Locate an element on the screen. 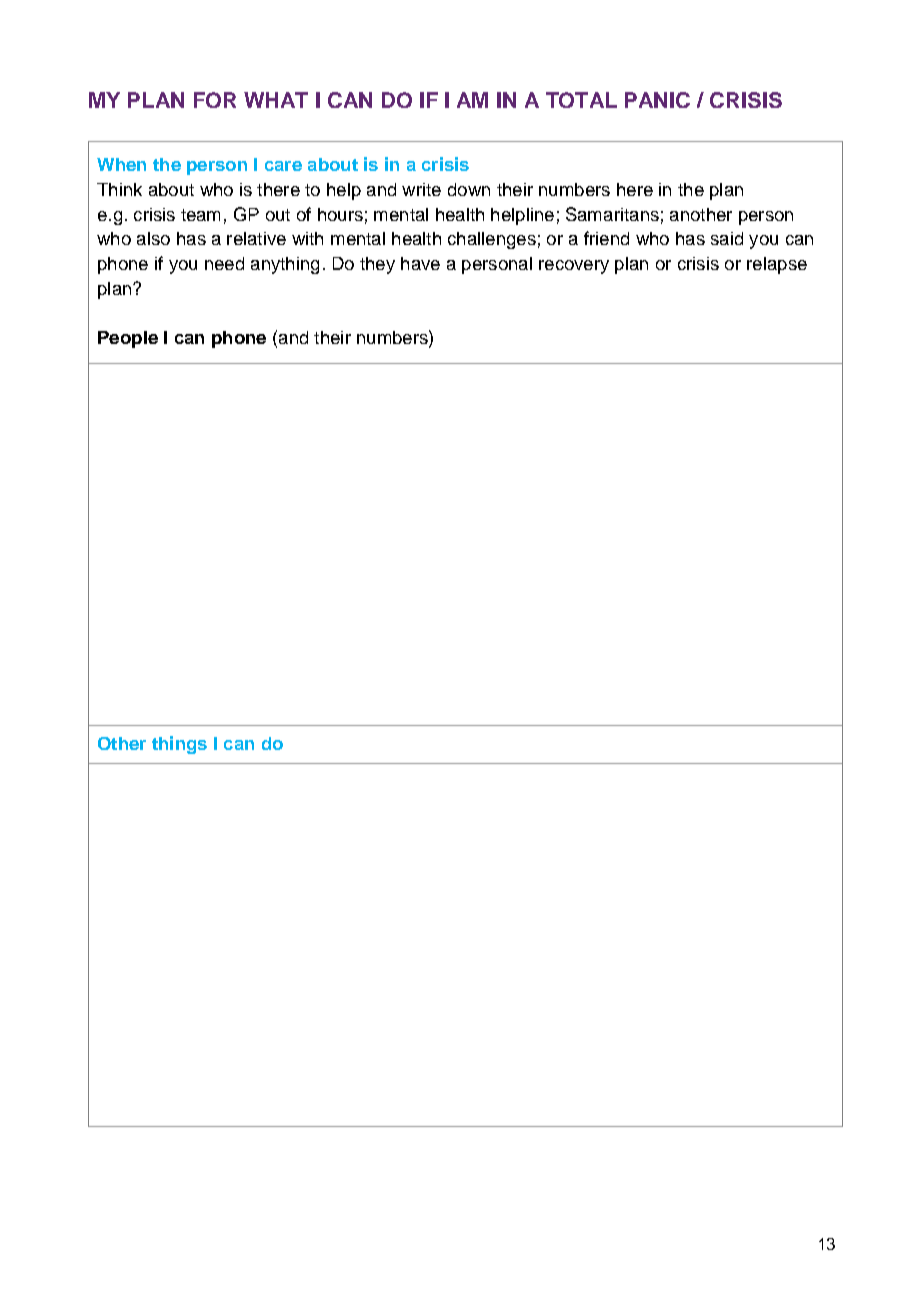  People is located at coordinates (128, 339).
